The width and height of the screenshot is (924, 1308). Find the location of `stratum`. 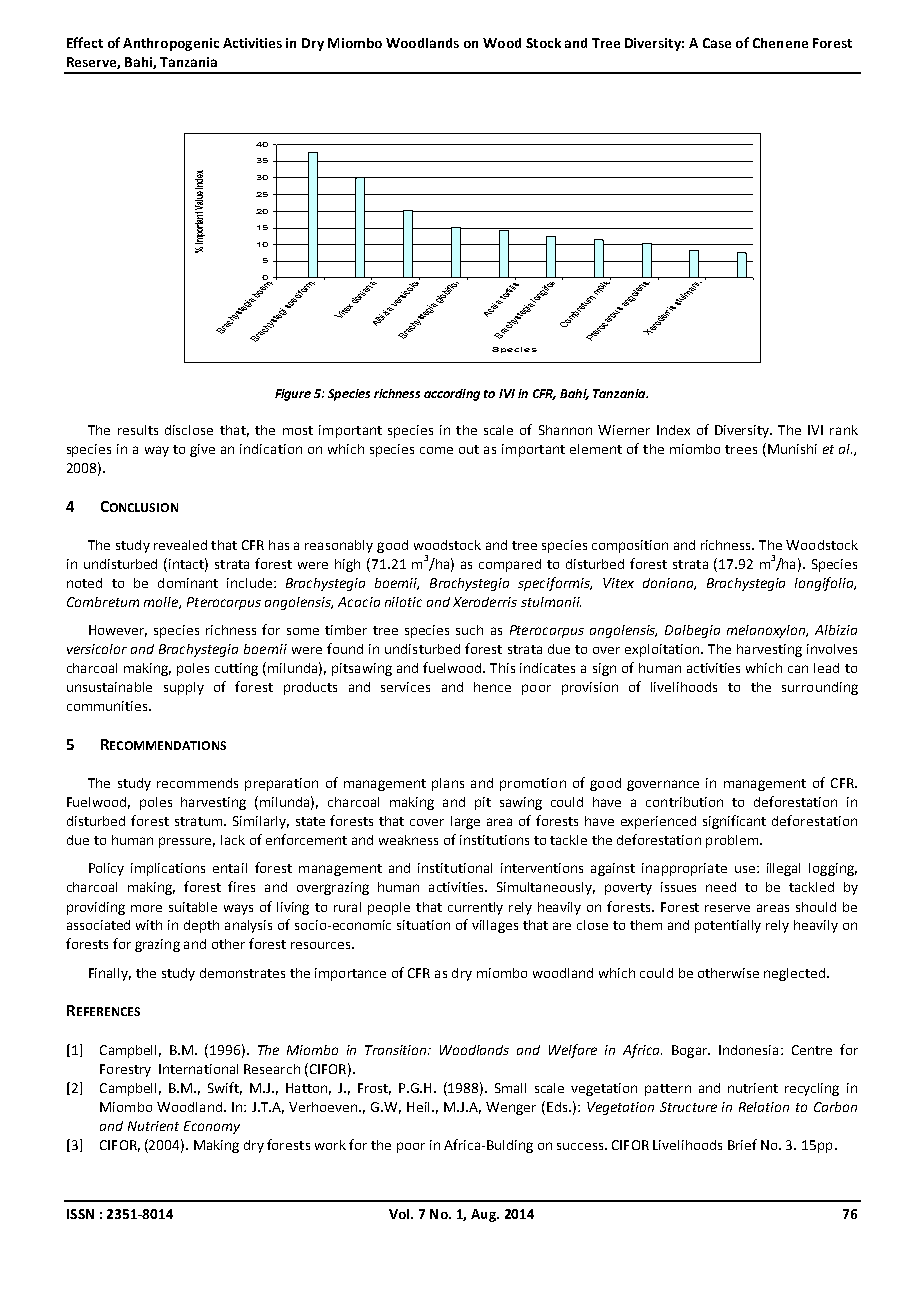

stratum is located at coordinates (200, 821).
